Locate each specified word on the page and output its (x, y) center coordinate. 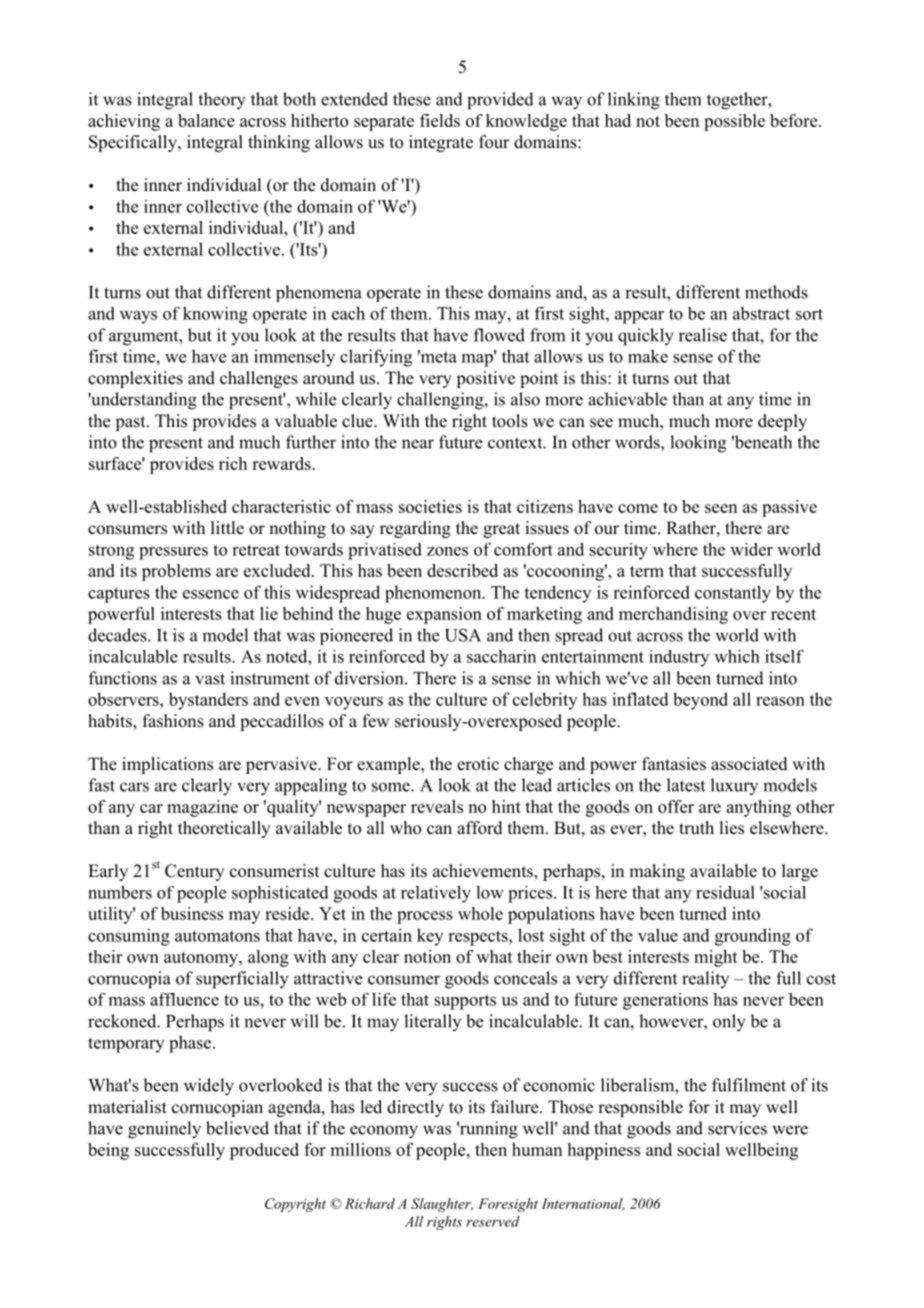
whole (480, 913)
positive (485, 379)
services (737, 1128)
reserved (493, 1221)
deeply (782, 422)
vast (210, 679)
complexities (135, 379)
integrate (441, 143)
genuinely (164, 1130)
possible (734, 122)
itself (784, 656)
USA (463, 635)
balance (206, 120)
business (192, 913)
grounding (753, 937)
